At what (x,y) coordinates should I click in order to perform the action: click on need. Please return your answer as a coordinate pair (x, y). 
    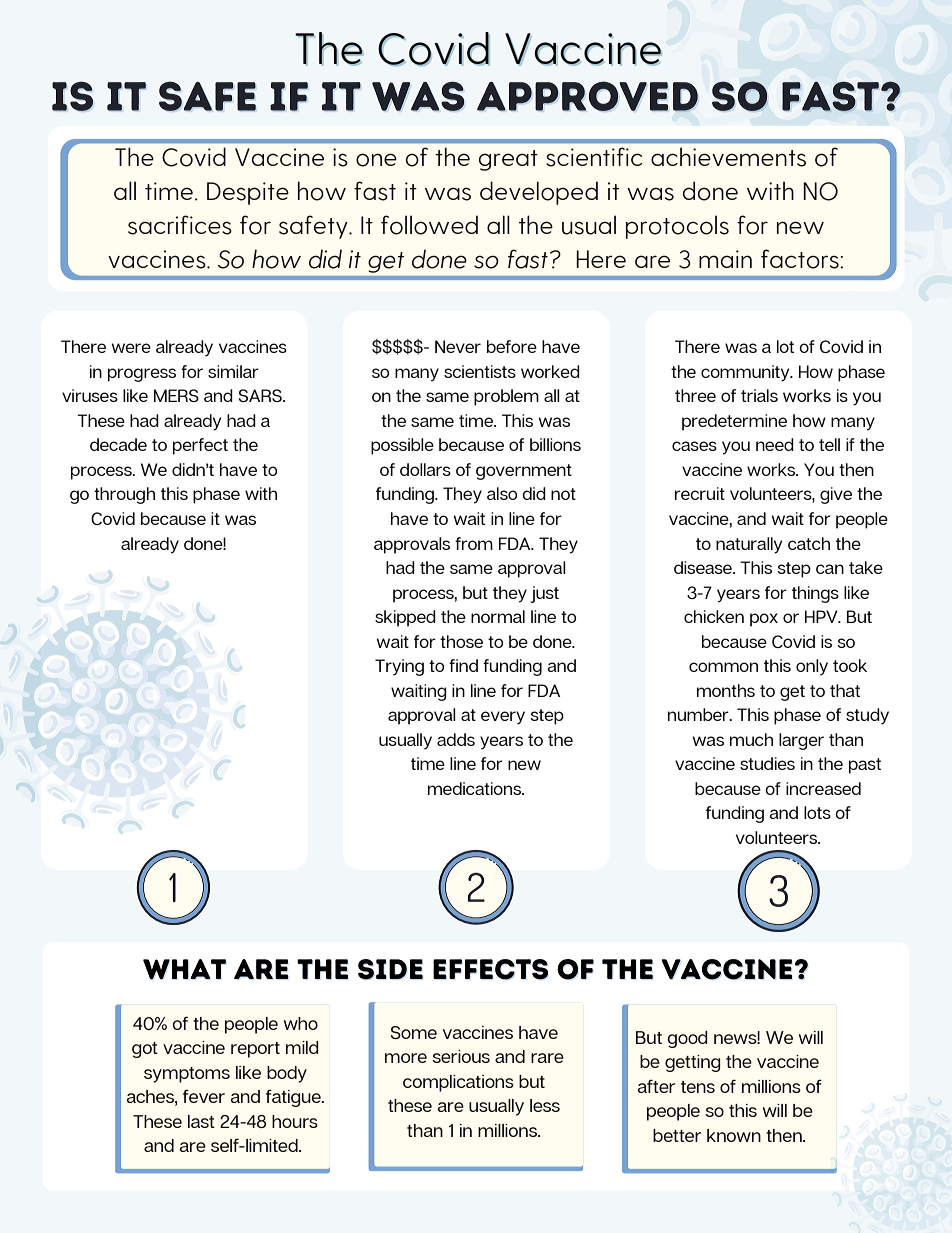
    Looking at the image, I should click on (775, 444).
